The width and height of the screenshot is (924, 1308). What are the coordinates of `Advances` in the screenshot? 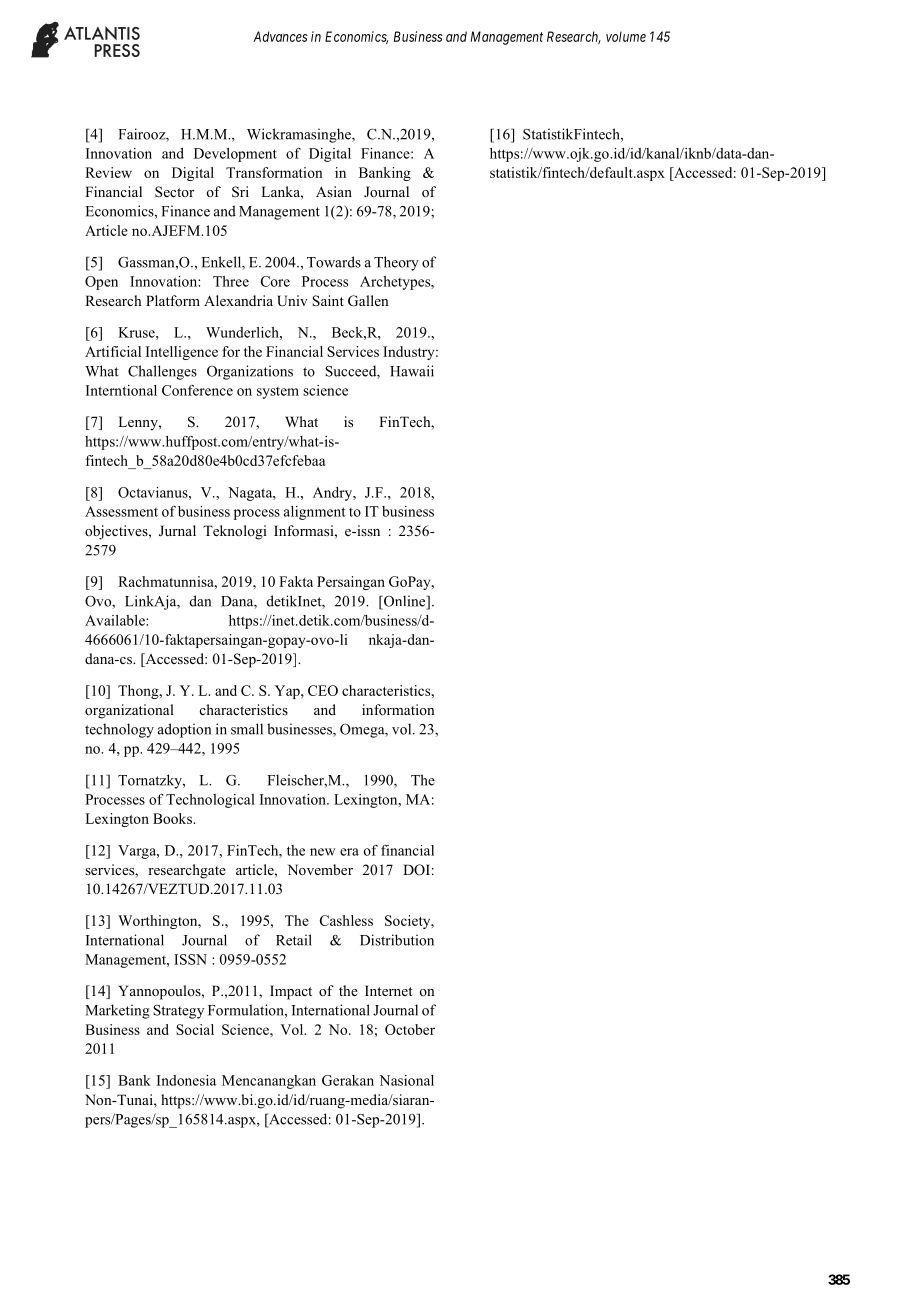 It's located at (280, 36).
